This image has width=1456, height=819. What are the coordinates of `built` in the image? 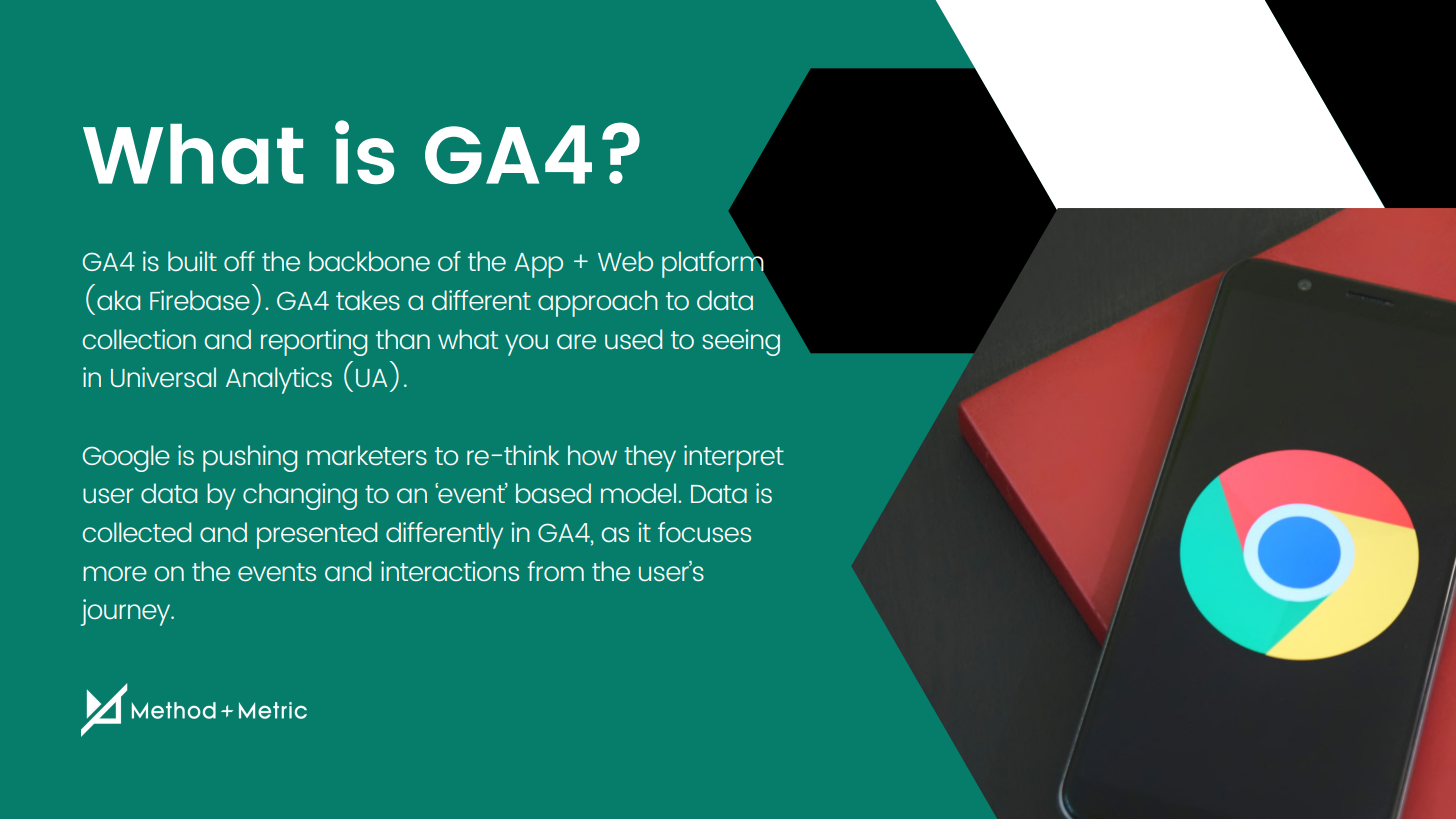 It's located at (192, 261).
